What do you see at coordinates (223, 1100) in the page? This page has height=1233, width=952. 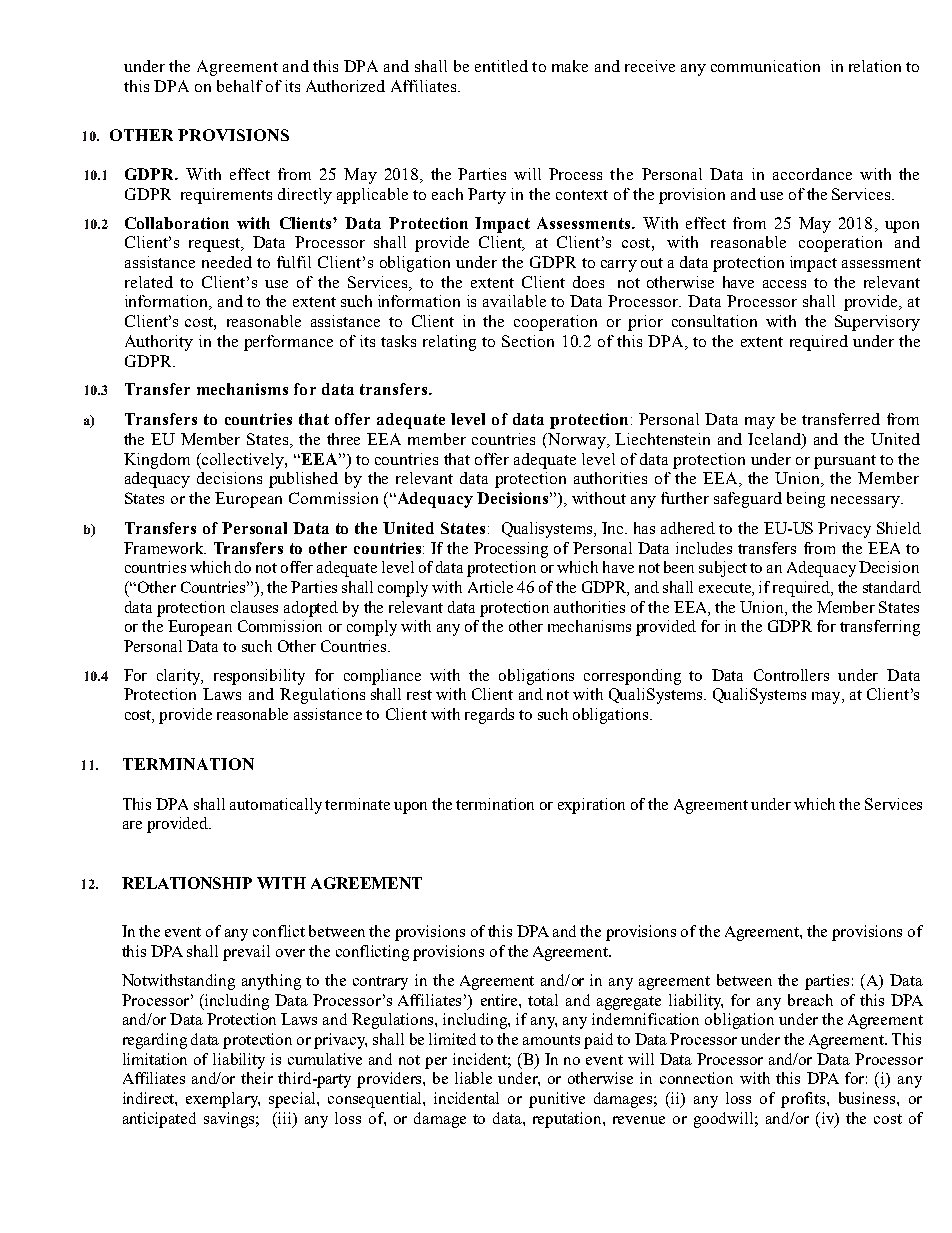 I see `exemplary` at bounding box center [223, 1100].
